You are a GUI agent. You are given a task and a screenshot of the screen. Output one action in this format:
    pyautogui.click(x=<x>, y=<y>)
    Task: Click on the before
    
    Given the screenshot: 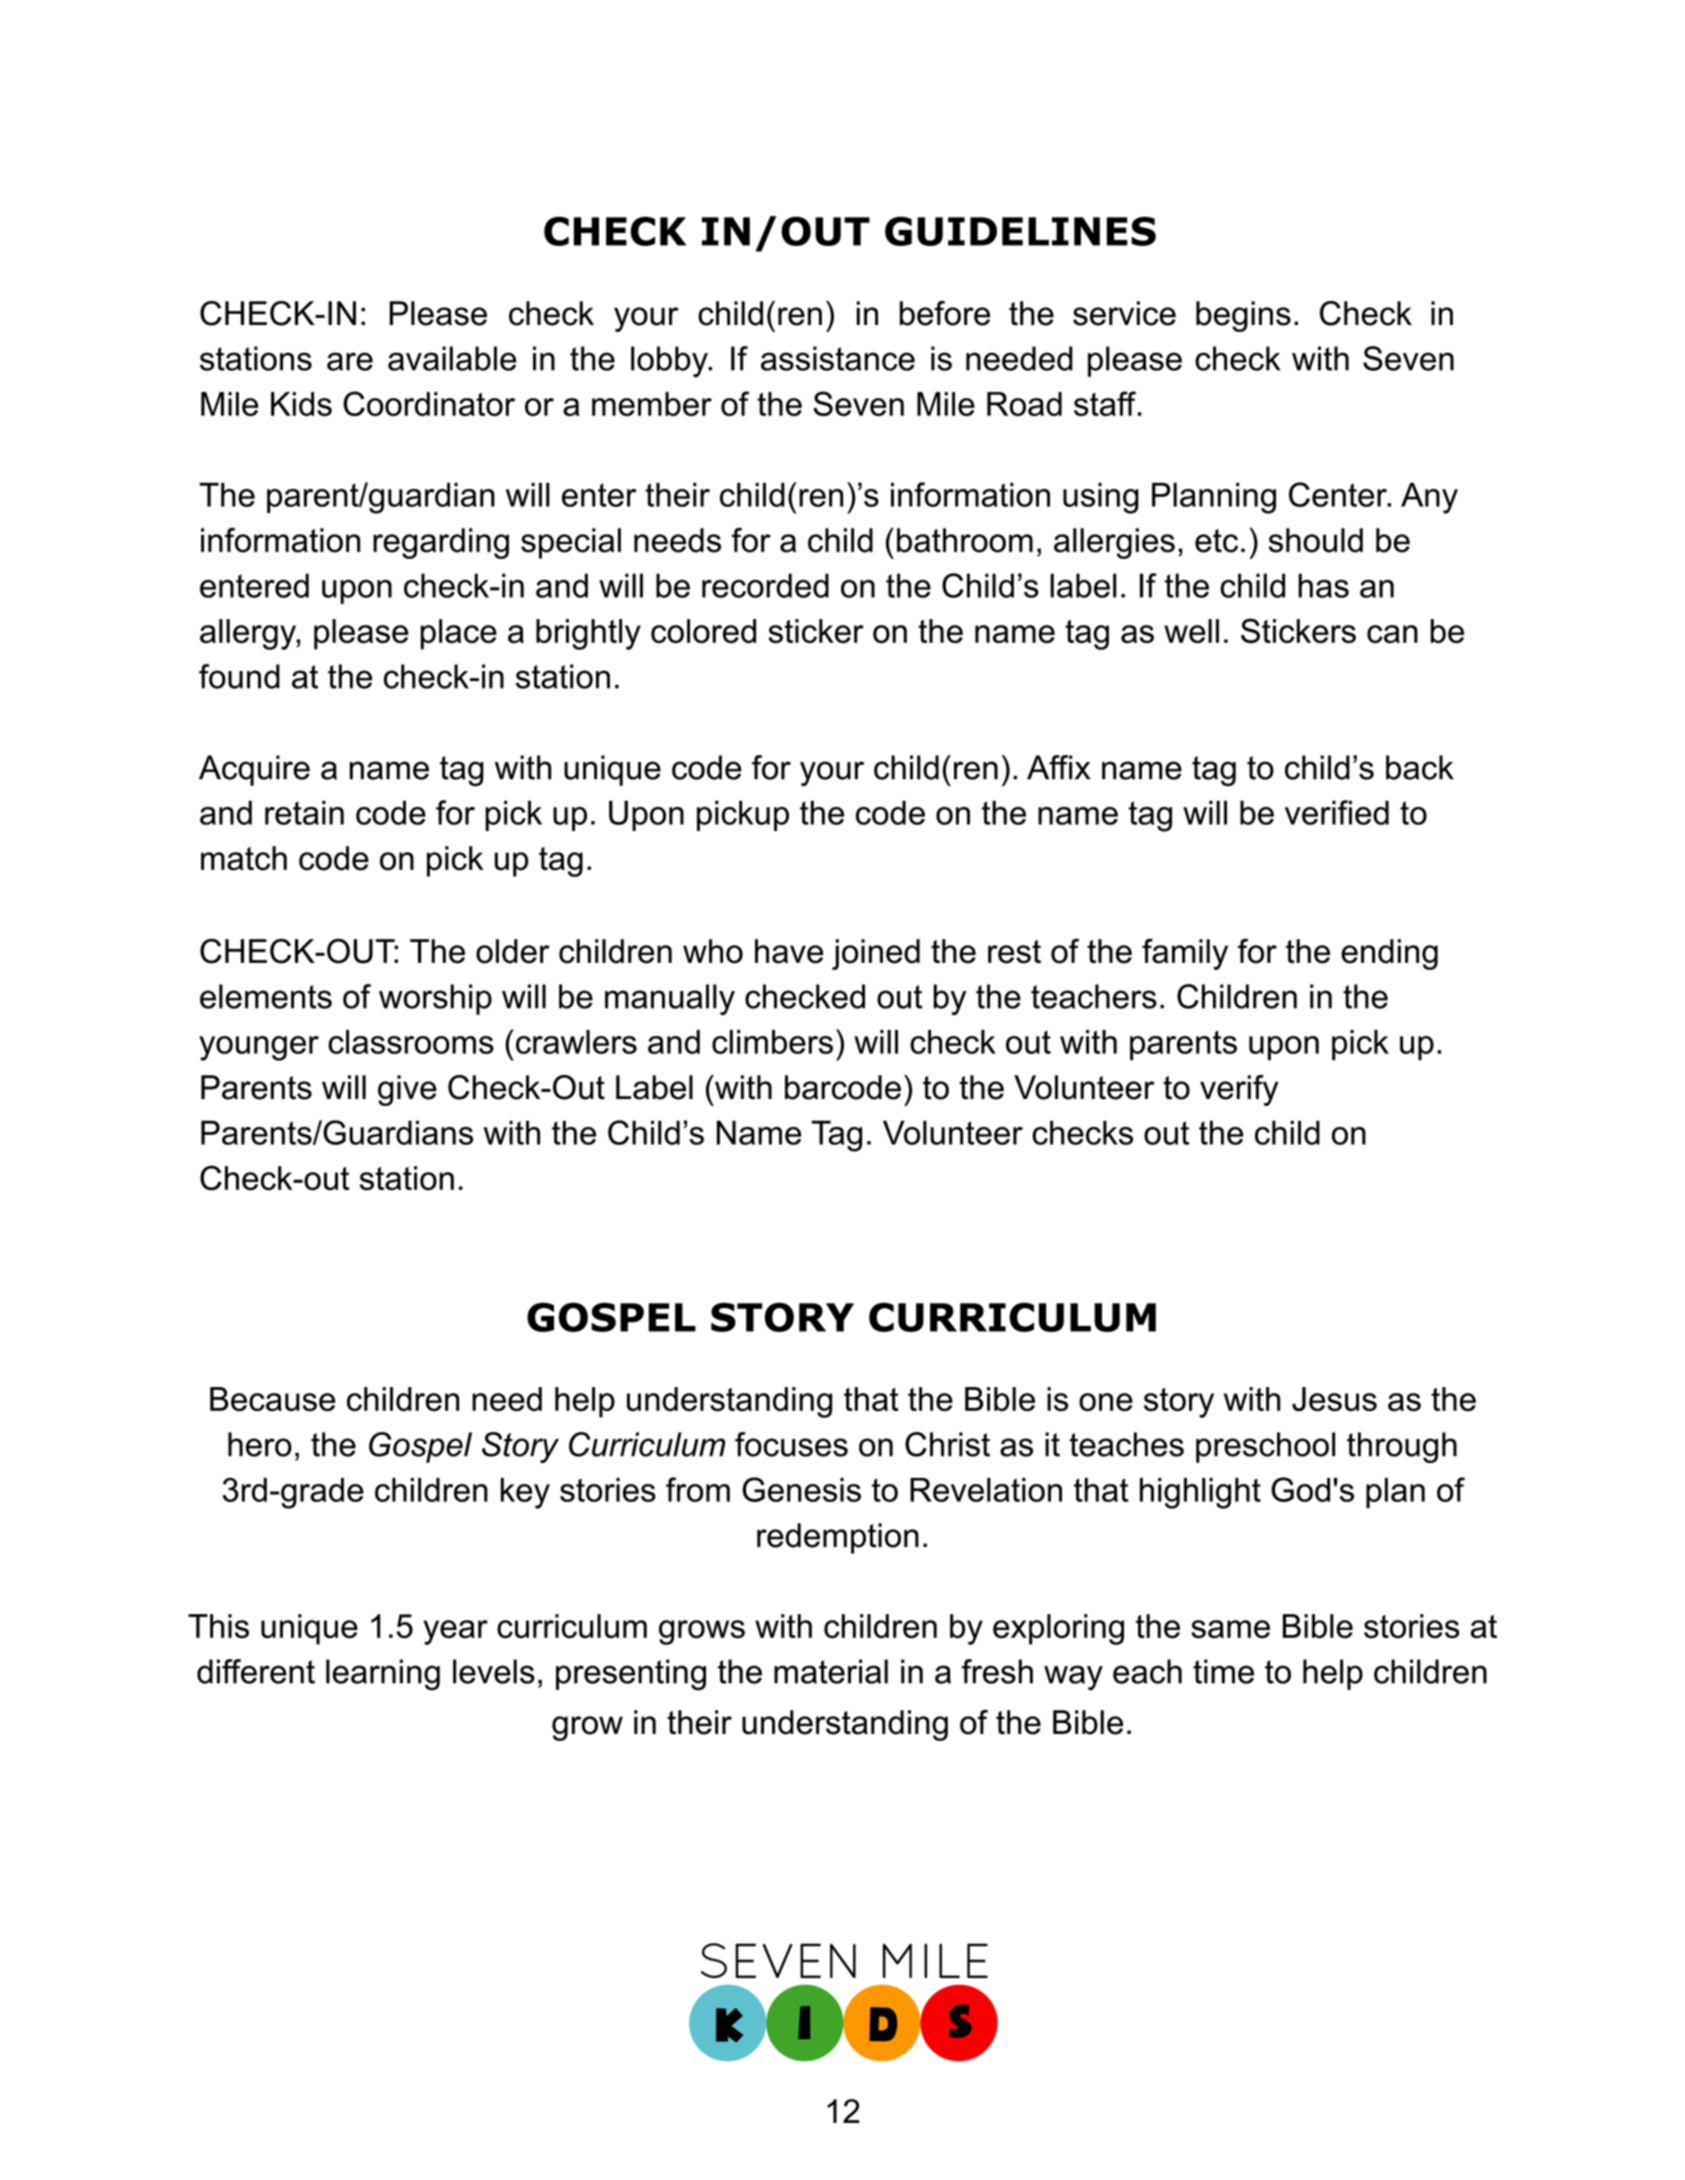 What is the action you would take?
    pyautogui.click(x=945, y=313)
